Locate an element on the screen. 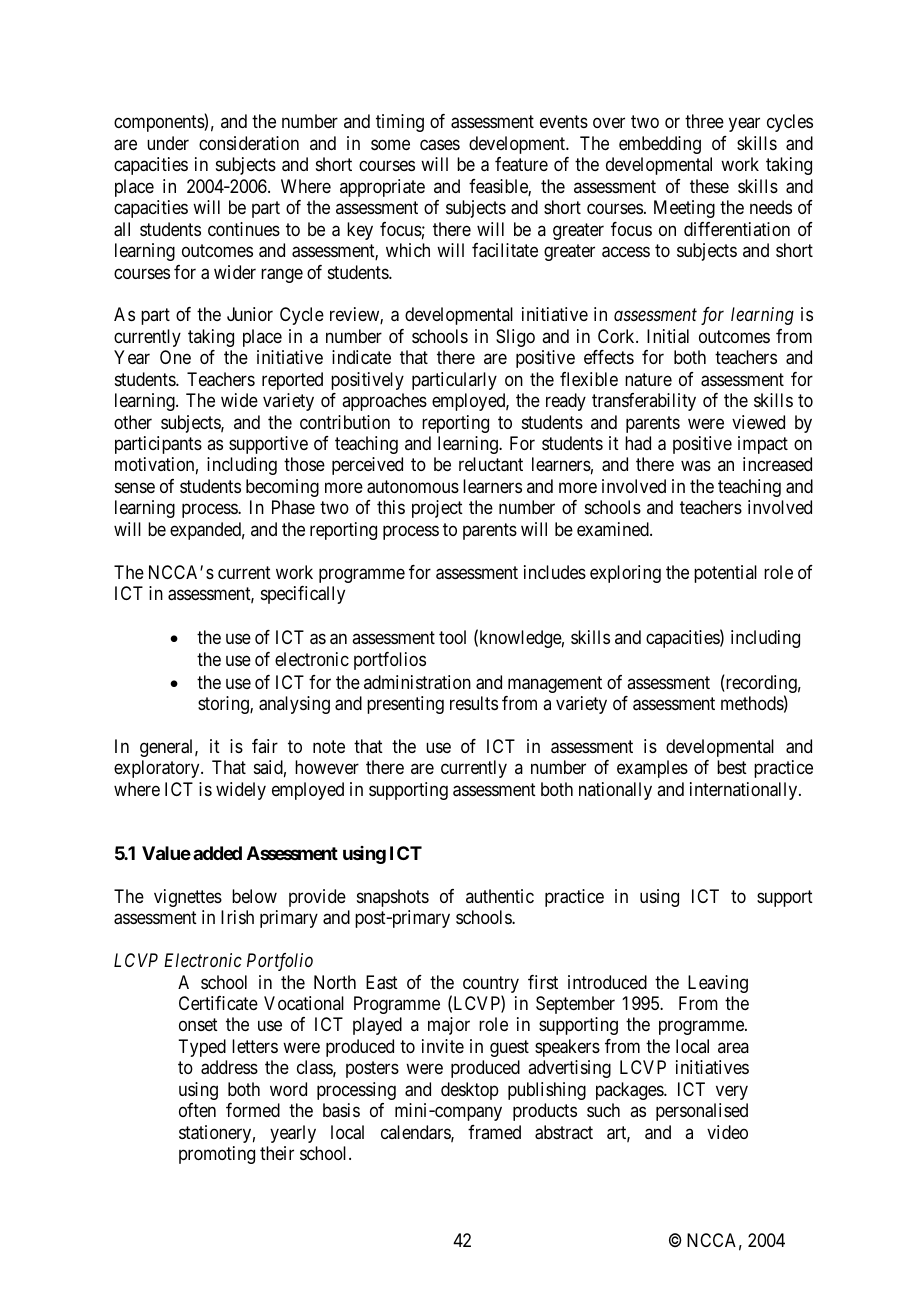 The height and width of the screenshot is (1308, 924). storing is located at coordinates (224, 705).
